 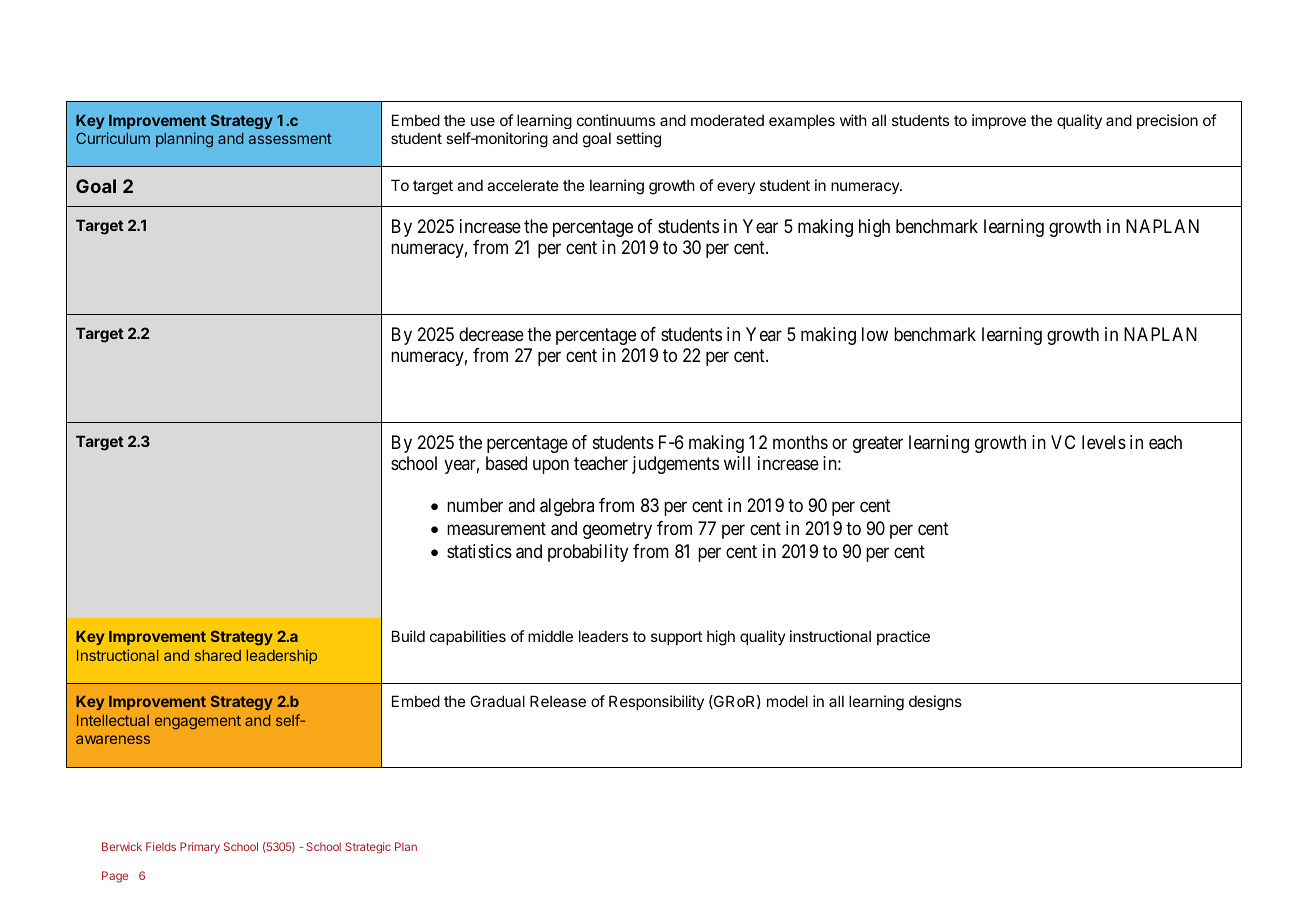 I want to click on number, so click(x=475, y=505).
